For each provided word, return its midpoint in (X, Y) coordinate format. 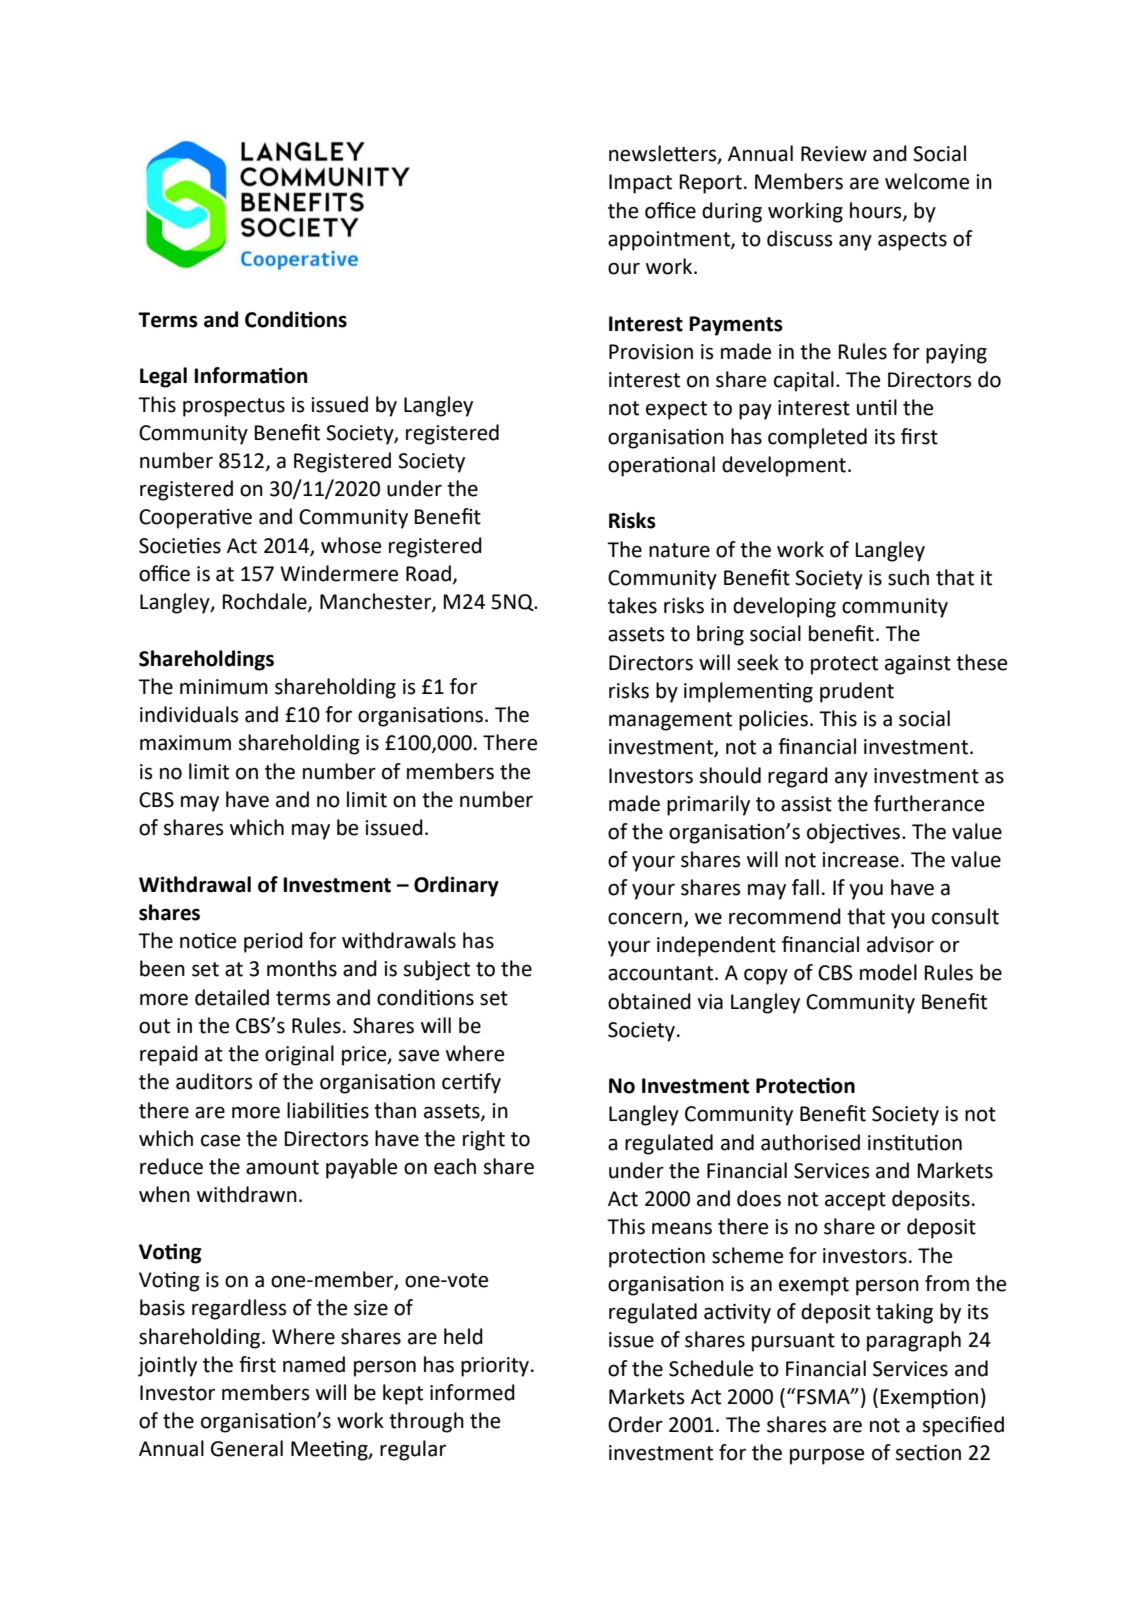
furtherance (929, 803)
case (220, 1140)
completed (817, 438)
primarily (708, 805)
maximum (185, 743)
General (247, 1448)
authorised (810, 1142)
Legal (163, 377)
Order (635, 1424)
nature (679, 550)
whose (351, 545)
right (484, 1140)
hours (877, 211)
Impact (640, 184)
